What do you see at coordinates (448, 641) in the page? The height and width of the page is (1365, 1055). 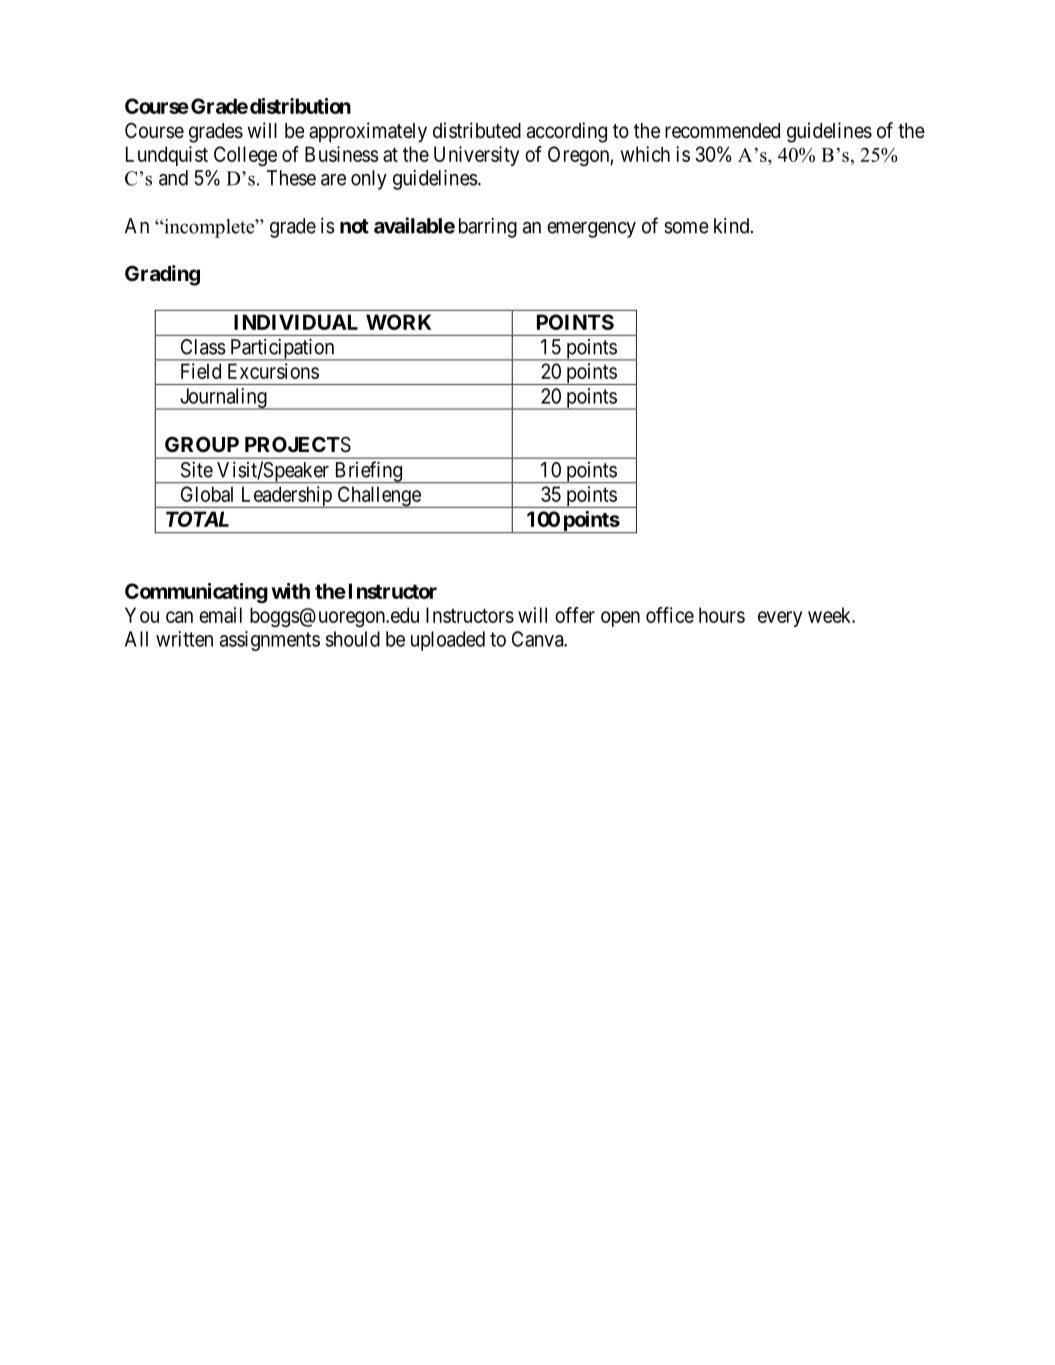 I see `uploaded` at bounding box center [448, 641].
